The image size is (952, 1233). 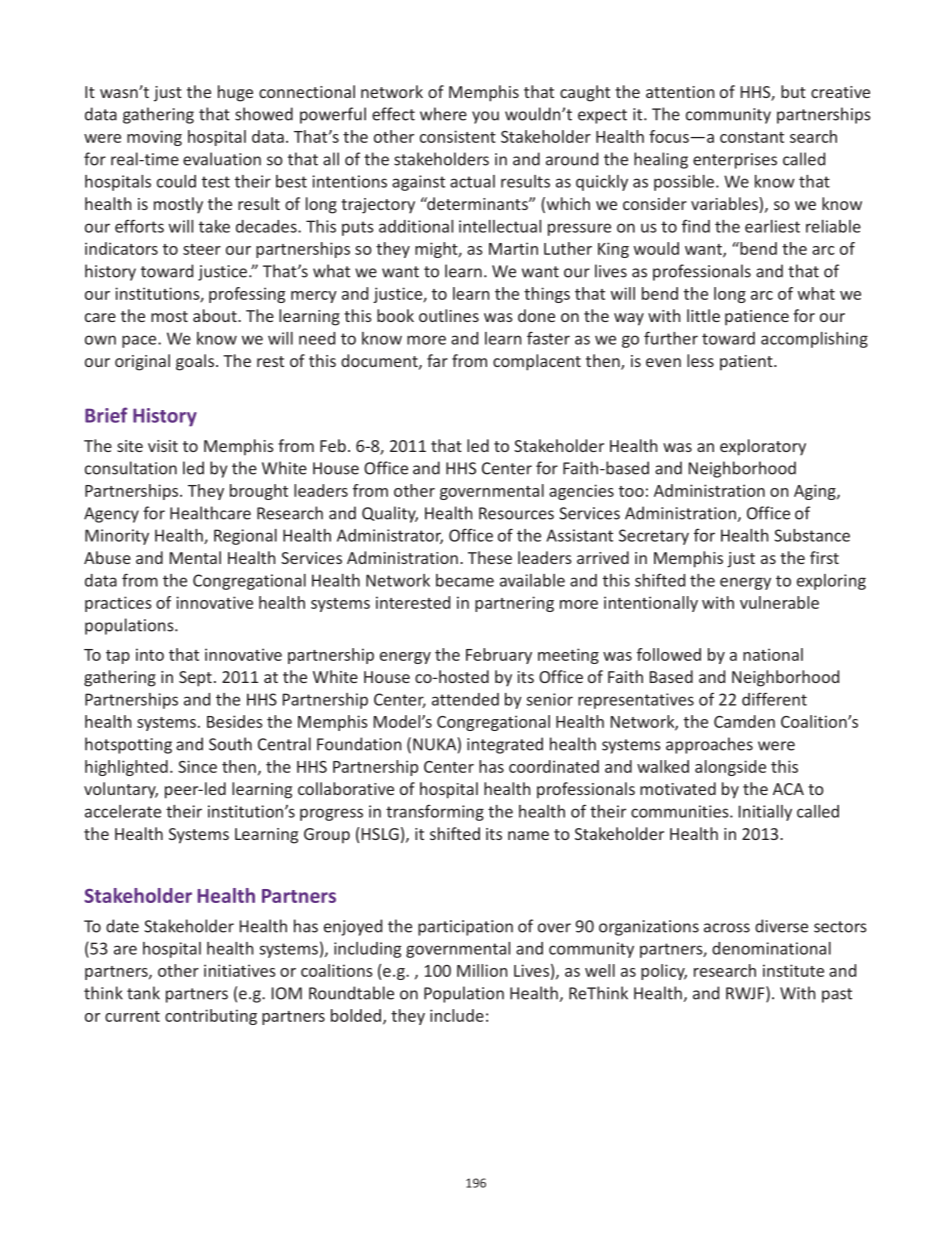 I want to click on far, so click(x=437, y=360).
